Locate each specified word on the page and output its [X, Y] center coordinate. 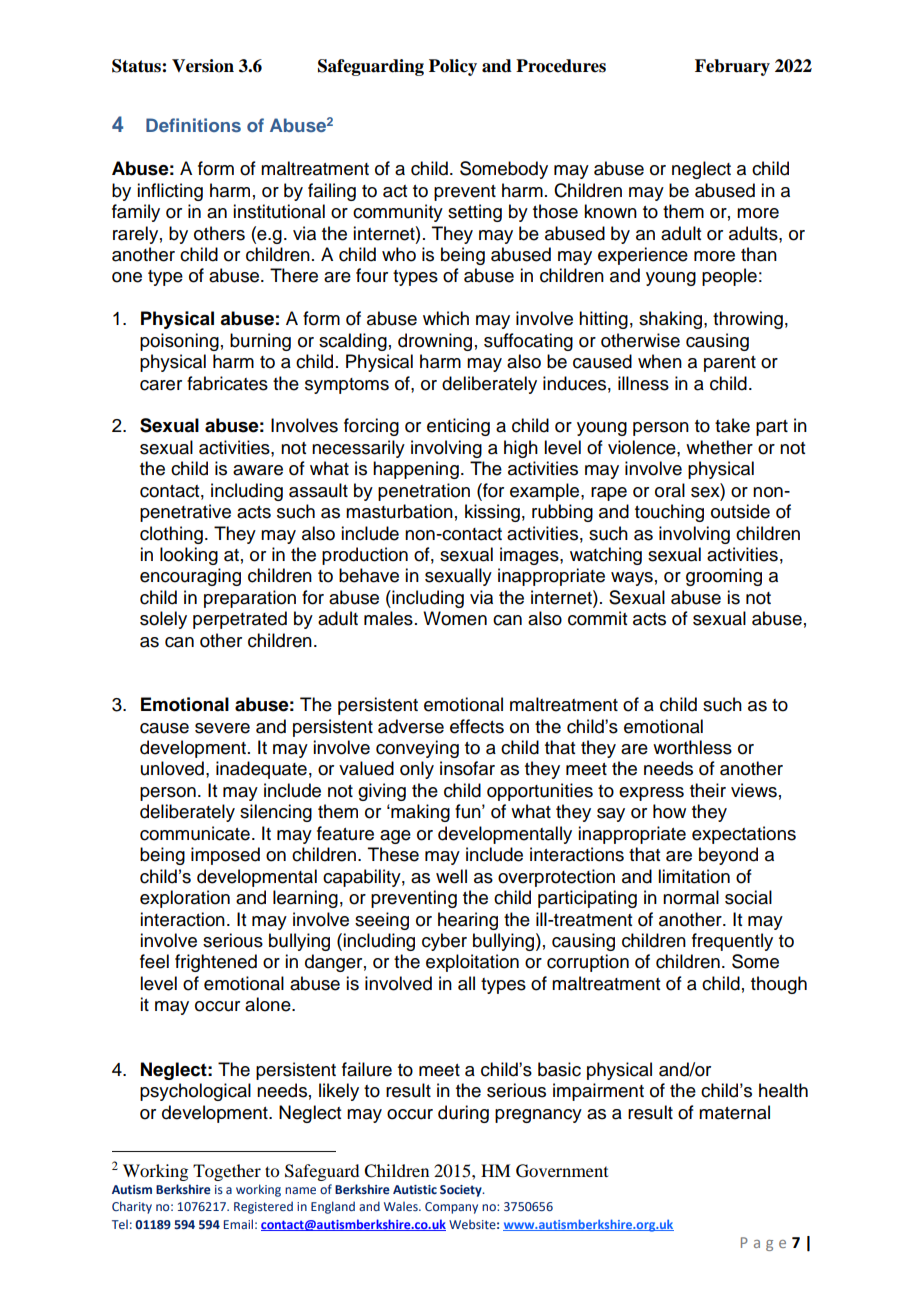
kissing [492, 513]
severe [222, 728]
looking [189, 556]
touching [669, 513]
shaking [672, 320]
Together [227, 1172]
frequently [732, 942]
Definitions [193, 125]
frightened [216, 963]
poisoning [179, 342]
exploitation [472, 963]
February [732, 67]
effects [477, 726]
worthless [692, 747]
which [446, 318]
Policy [453, 67]
